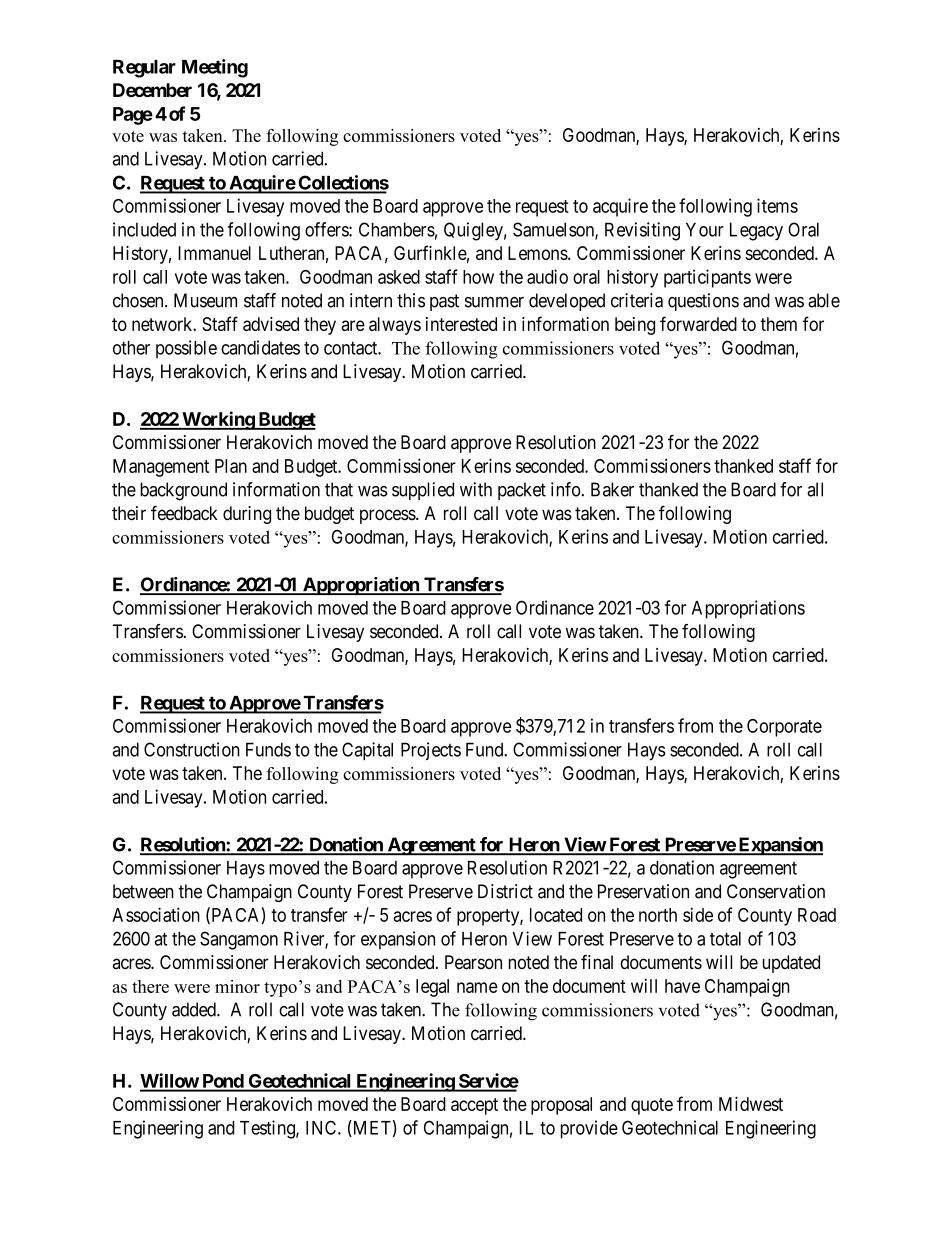 Image resolution: width=952 pixels, height=1233 pixels. I want to click on Conservation, so click(776, 891).
